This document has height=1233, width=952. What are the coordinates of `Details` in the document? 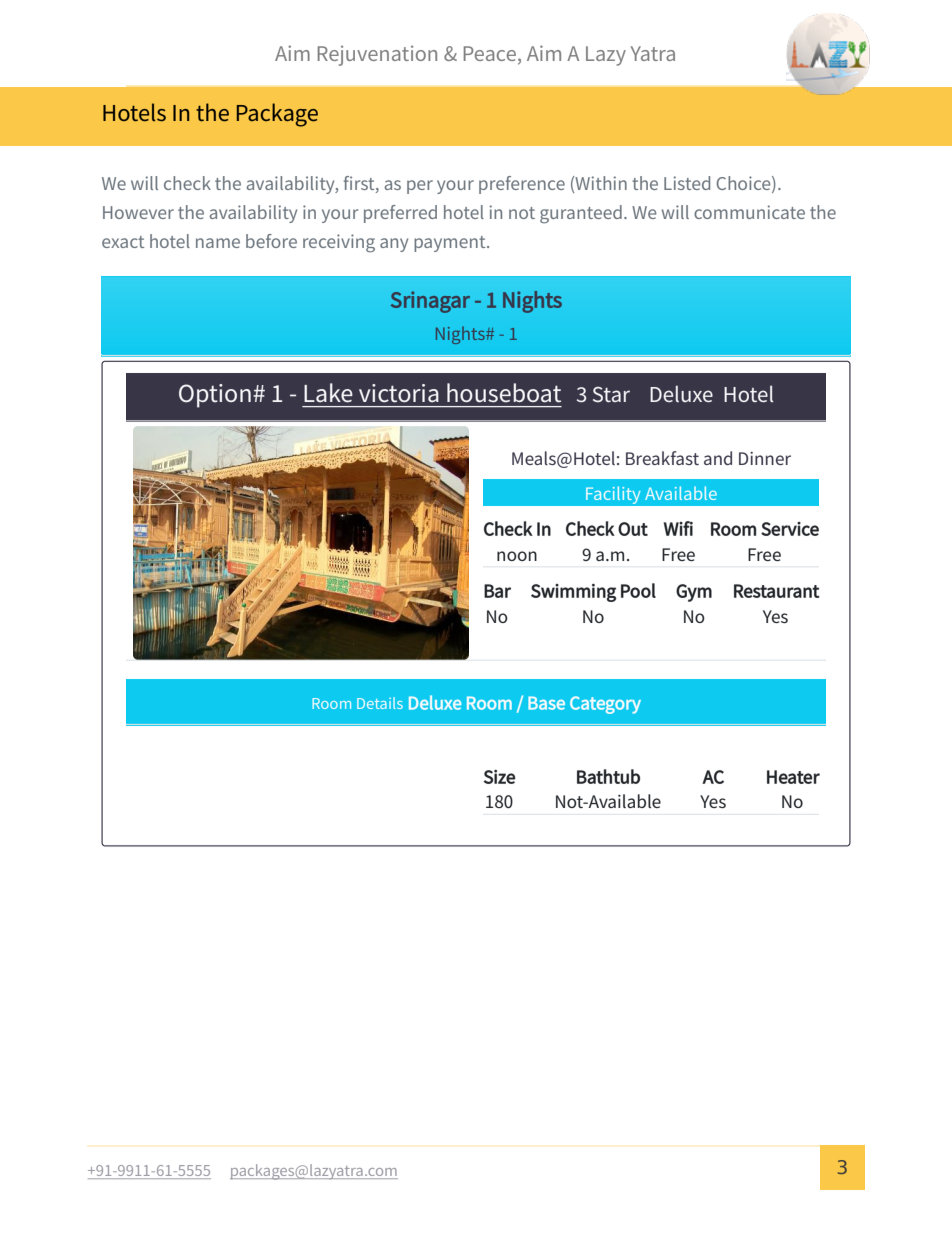 It's located at (380, 703).
